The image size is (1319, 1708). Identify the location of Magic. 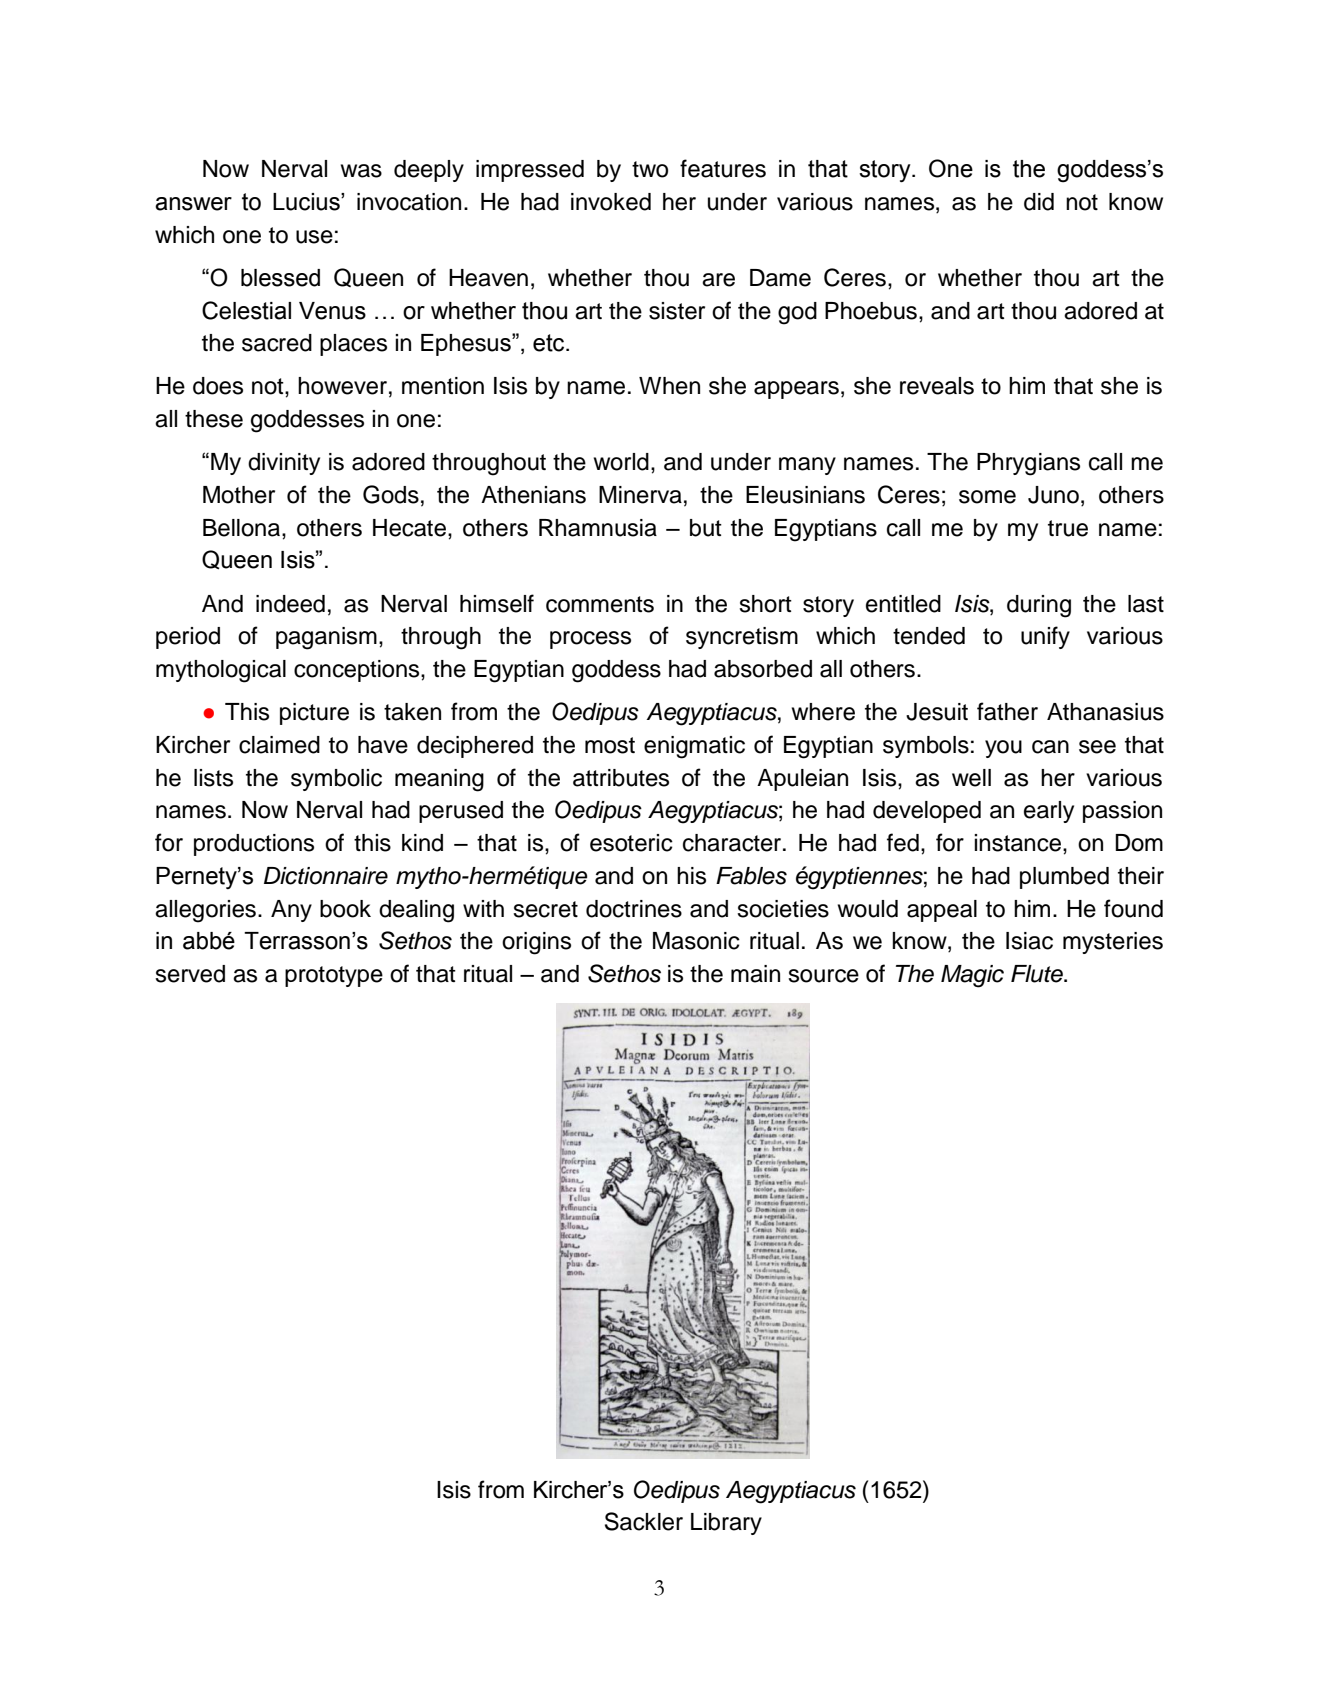
(972, 976).
